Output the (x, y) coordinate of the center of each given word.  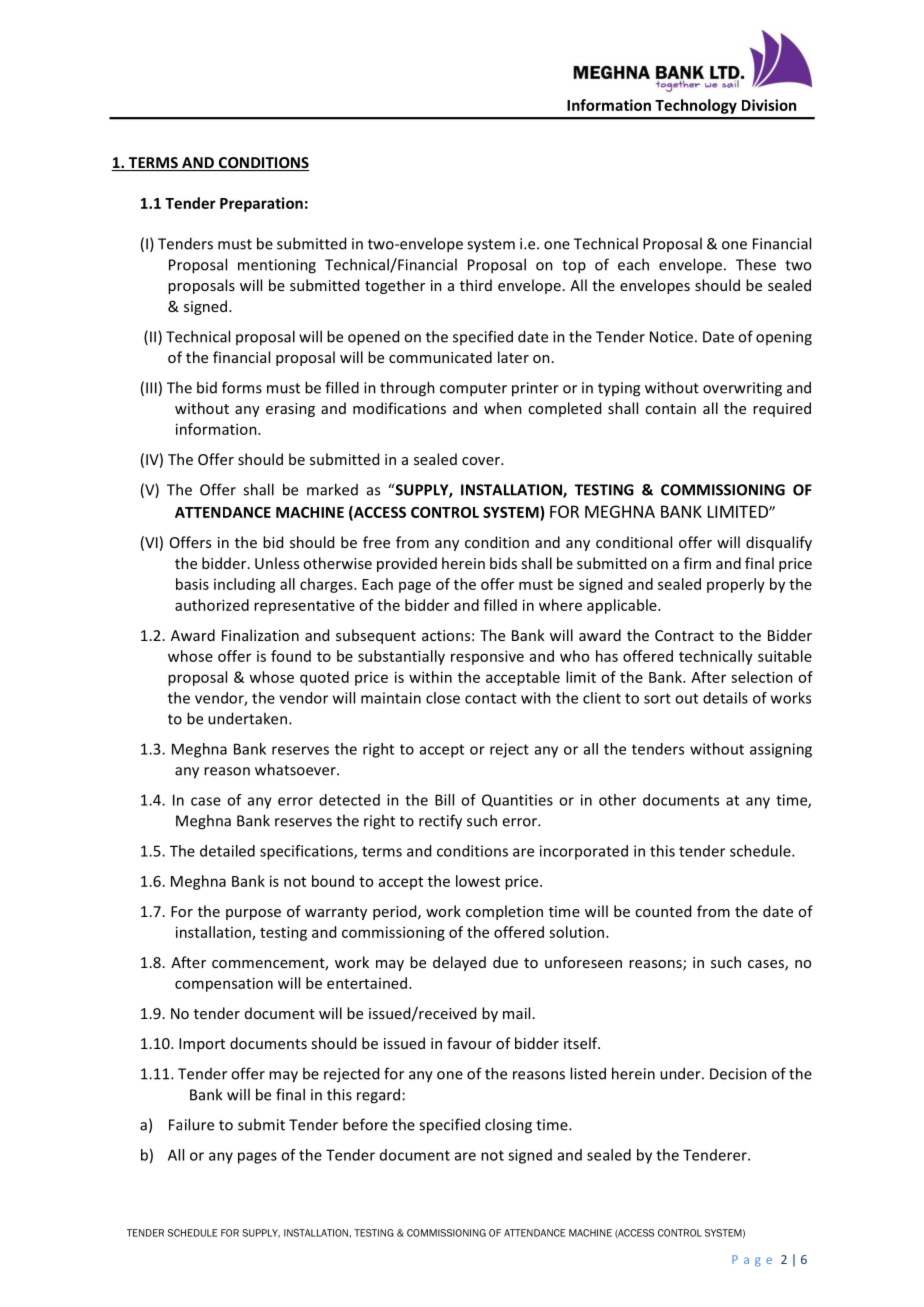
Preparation (261, 204)
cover (482, 461)
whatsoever (296, 769)
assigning (781, 750)
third (476, 285)
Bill (444, 800)
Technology (696, 106)
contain (670, 408)
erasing (290, 410)
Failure (191, 1124)
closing (508, 1126)
